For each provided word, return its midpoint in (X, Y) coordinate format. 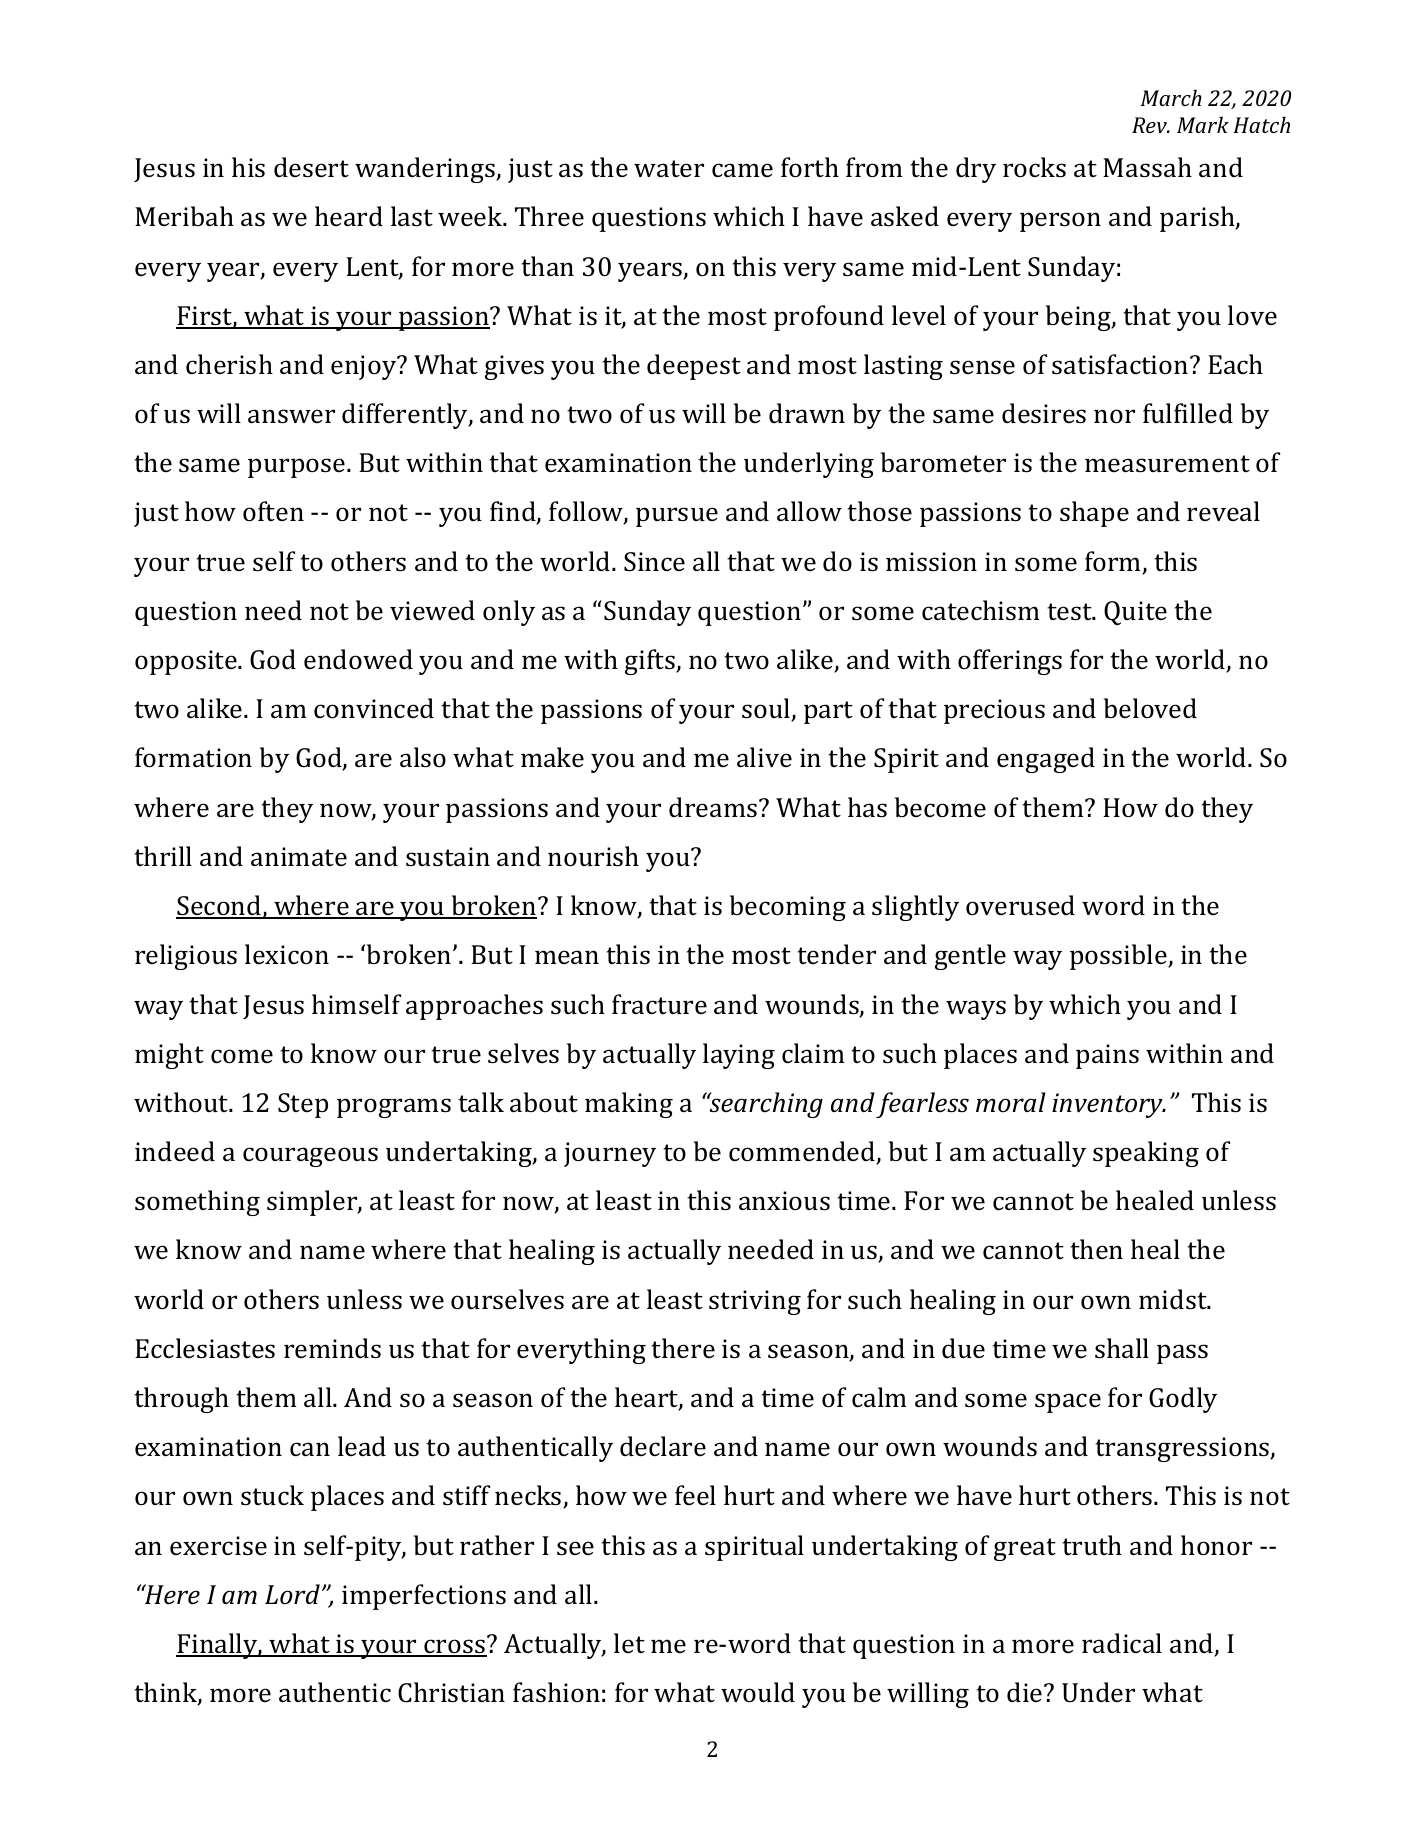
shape (1094, 514)
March (1171, 98)
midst (1174, 1299)
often (273, 511)
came (742, 170)
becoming (788, 908)
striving (755, 1302)
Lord (292, 1594)
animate (299, 857)
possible (1119, 957)
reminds (332, 1348)
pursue (677, 517)
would (758, 1692)
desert (311, 167)
